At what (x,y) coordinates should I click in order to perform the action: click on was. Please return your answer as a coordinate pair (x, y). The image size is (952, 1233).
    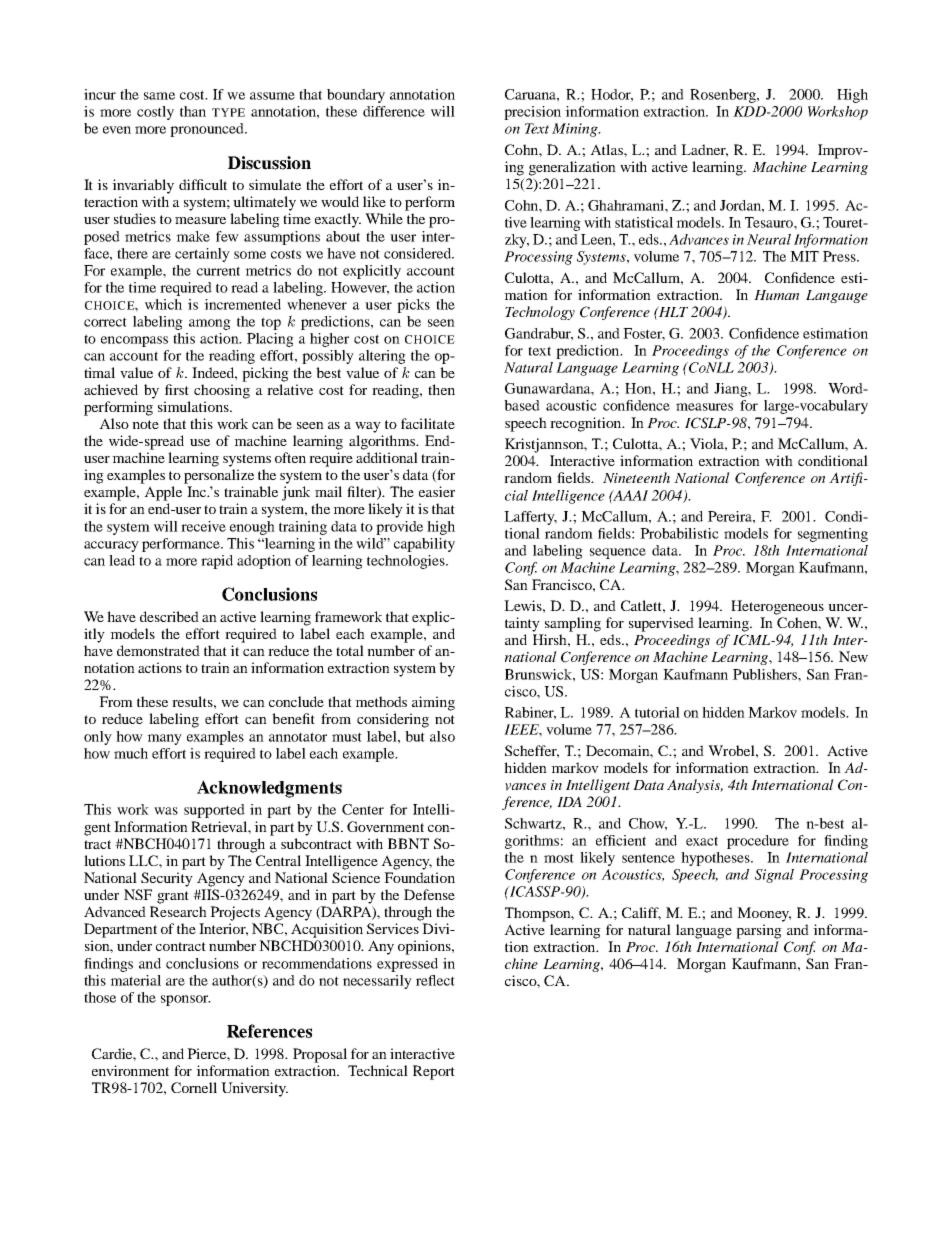
    Looking at the image, I should click on (166, 811).
